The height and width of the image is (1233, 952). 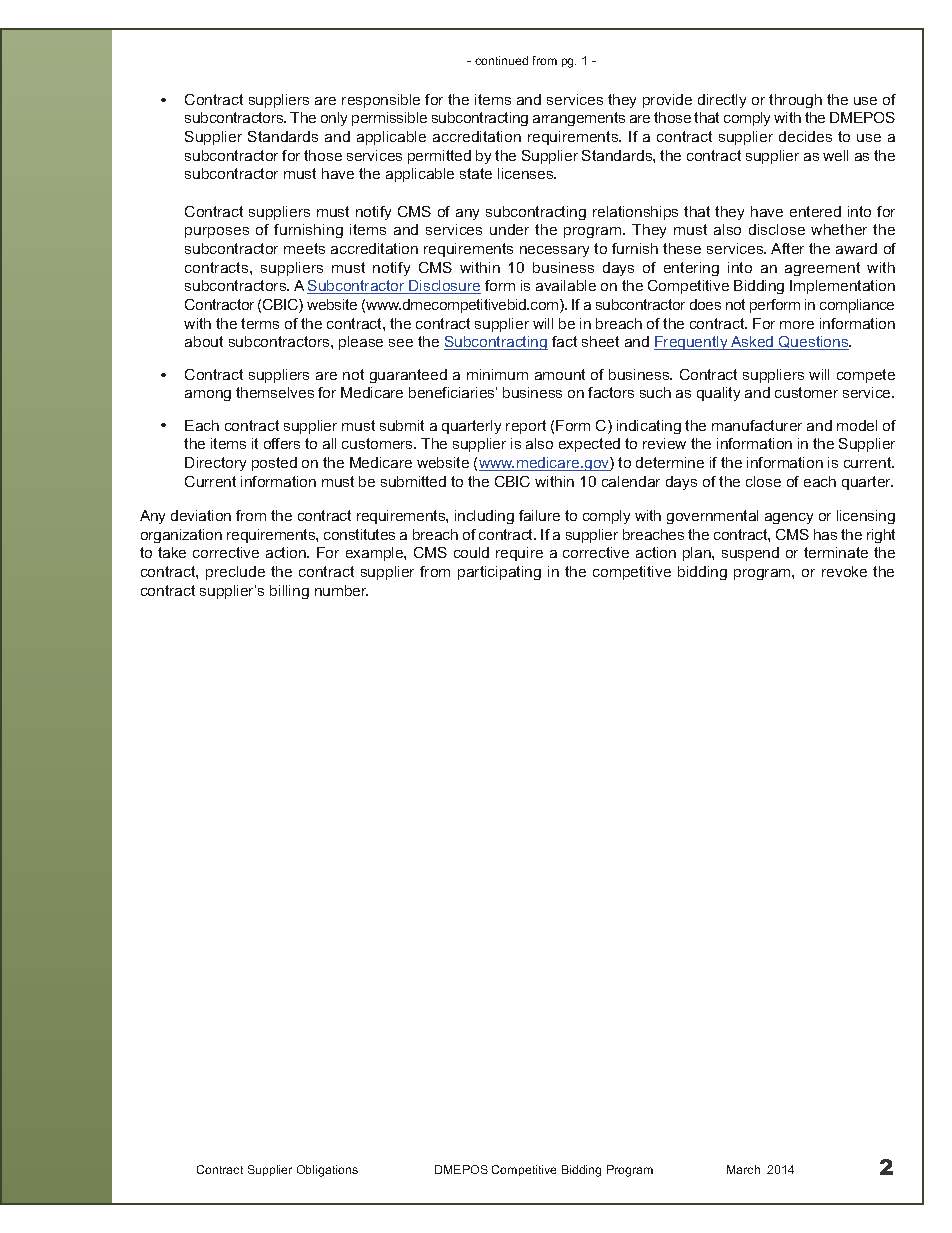 I want to click on model, so click(x=857, y=425).
